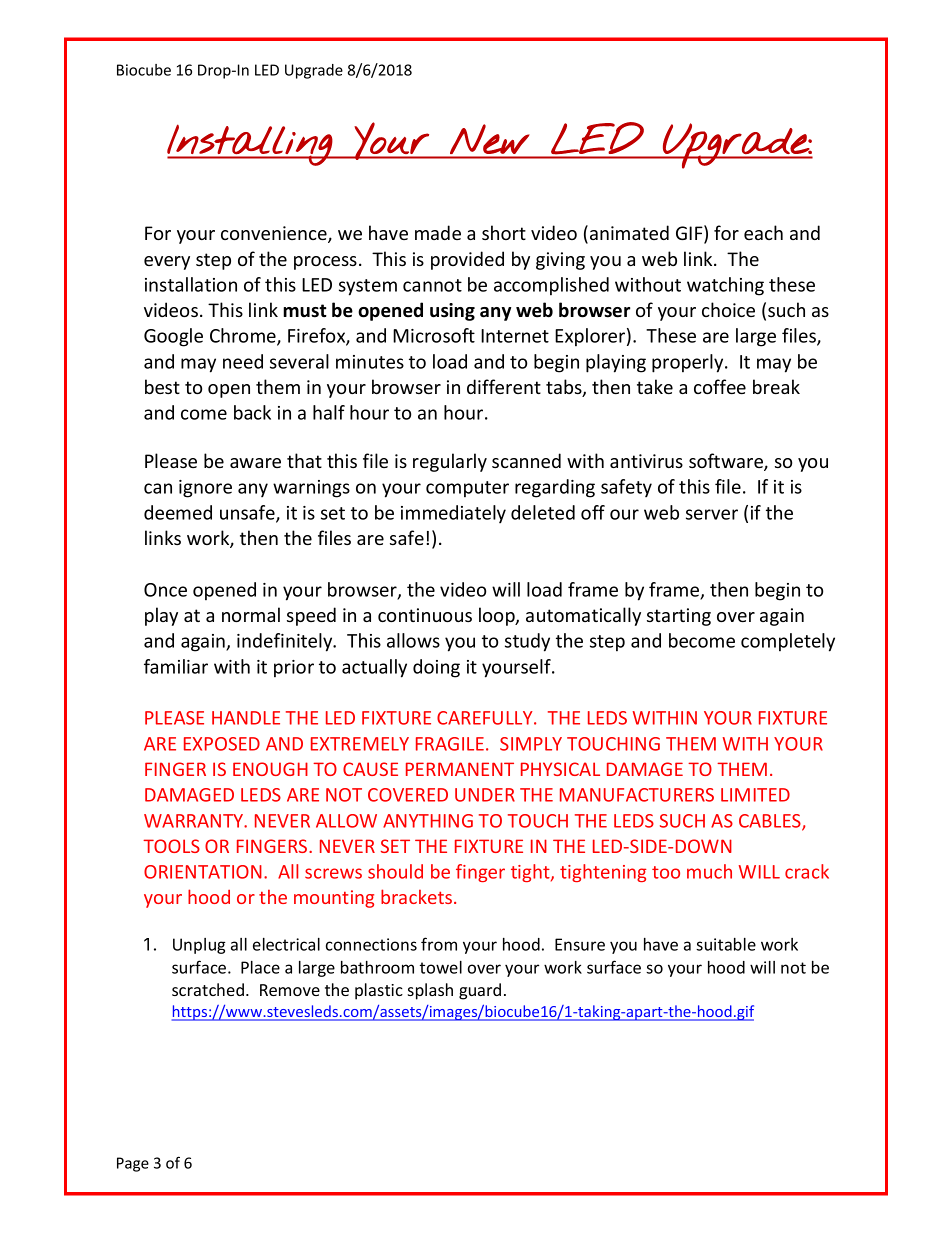 The image size is (952, 1233). What do you see at coordinates (467, 489) in the screenshot?
I see `computer` at bounding box center [467, 489].
